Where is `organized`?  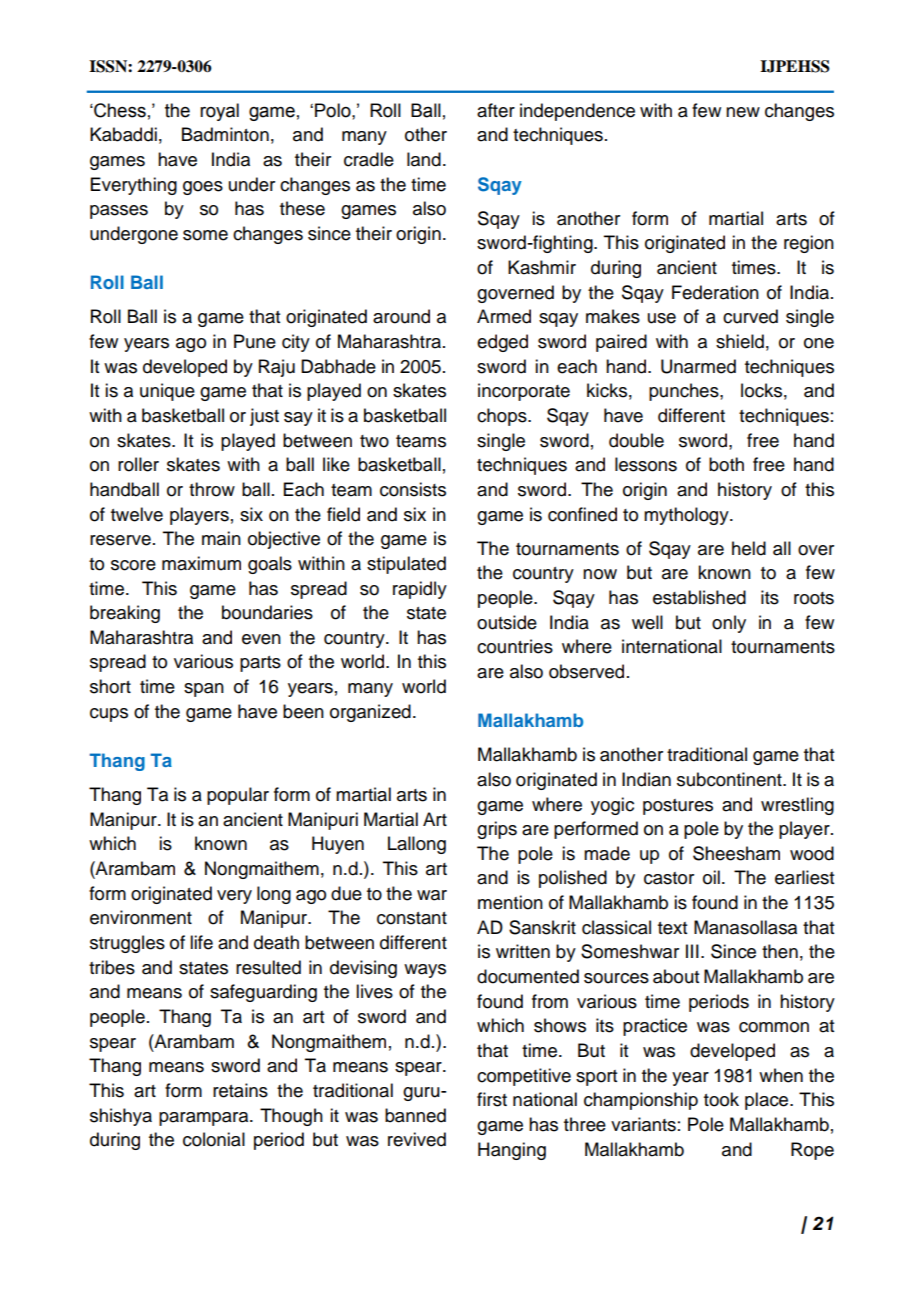 organized is located at coordinates (370, 713).
